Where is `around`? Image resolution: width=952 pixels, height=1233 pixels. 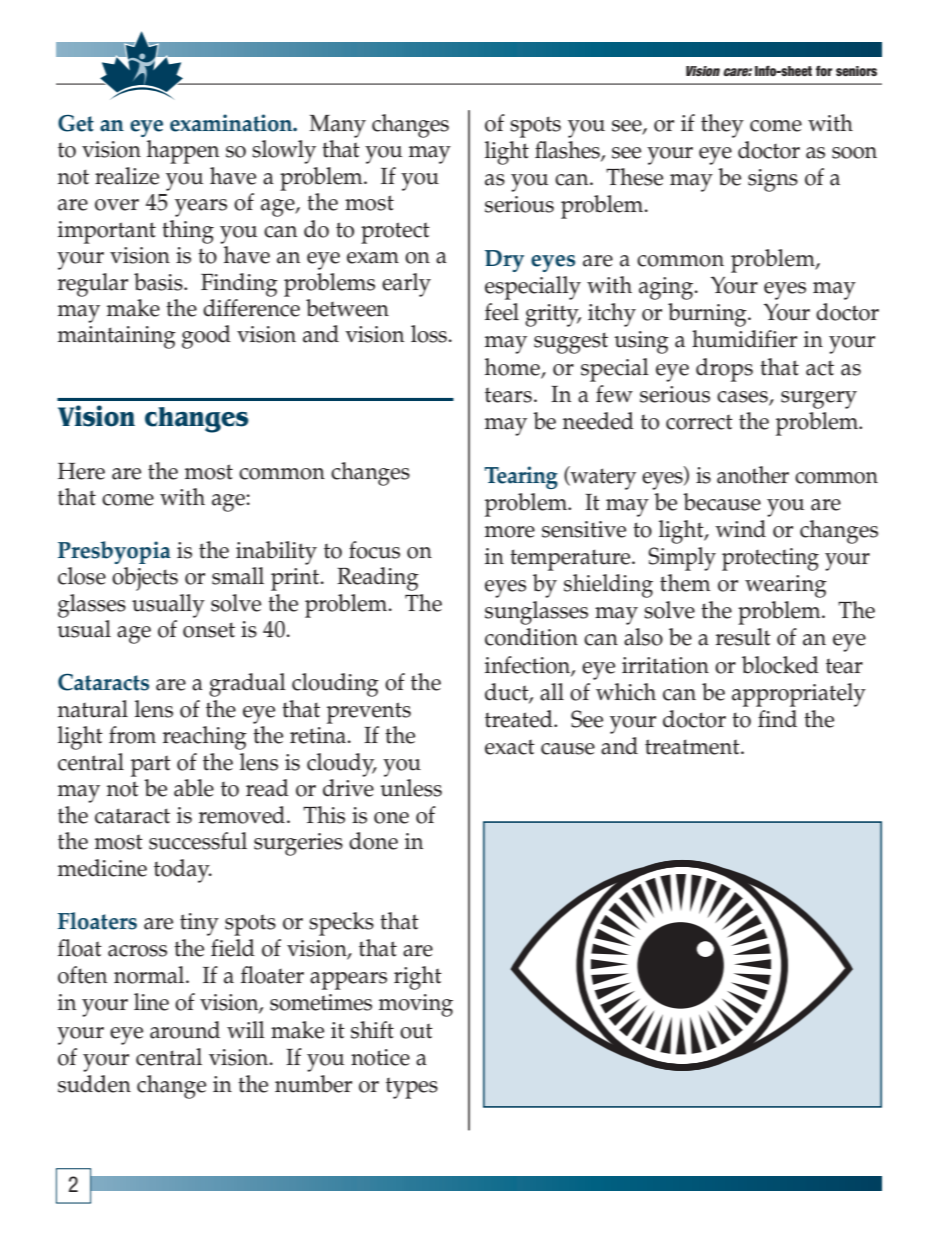
around is located at coordinates (185, 1030).
